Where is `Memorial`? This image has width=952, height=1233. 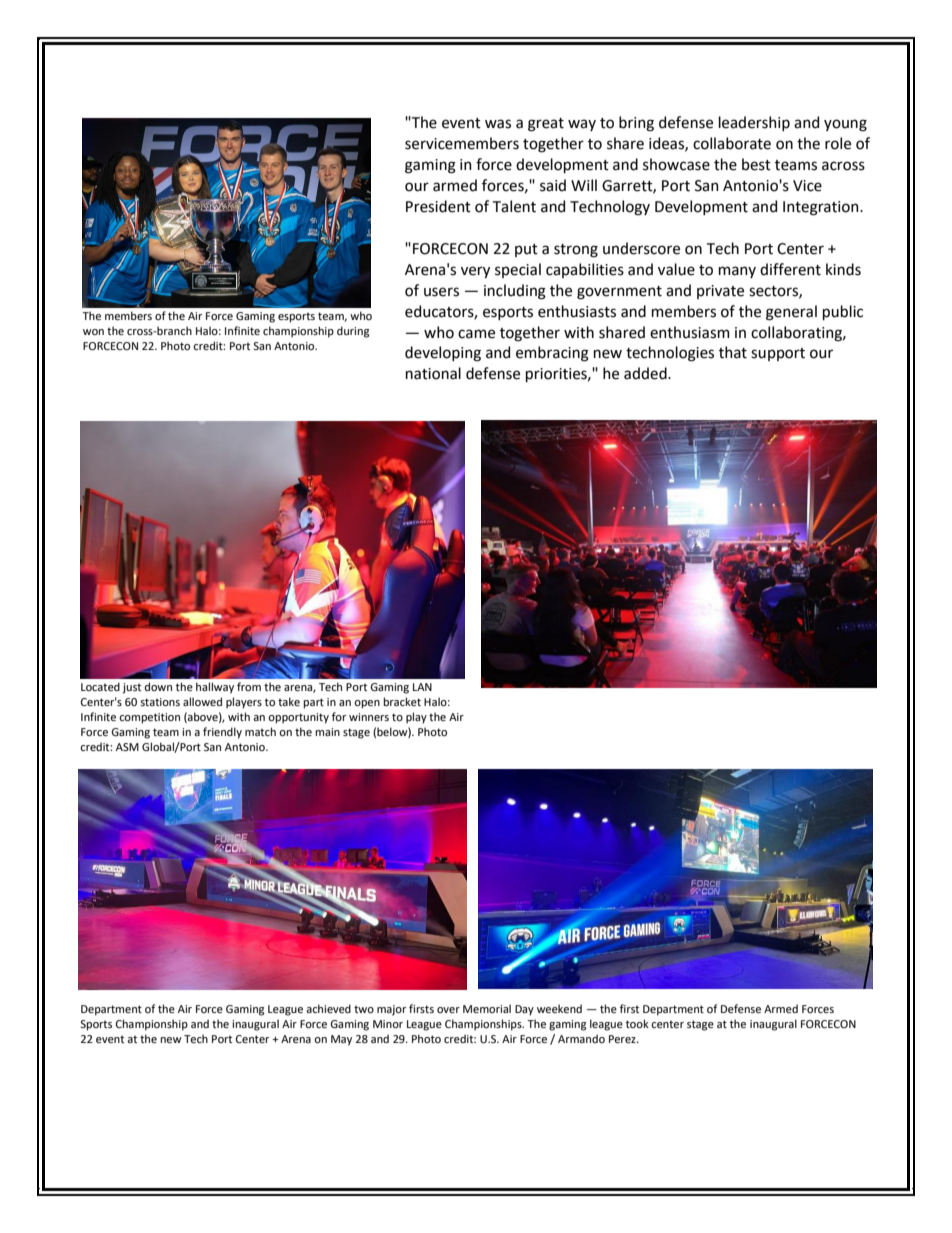
Memorial is located at coordinates (487, 1008).
